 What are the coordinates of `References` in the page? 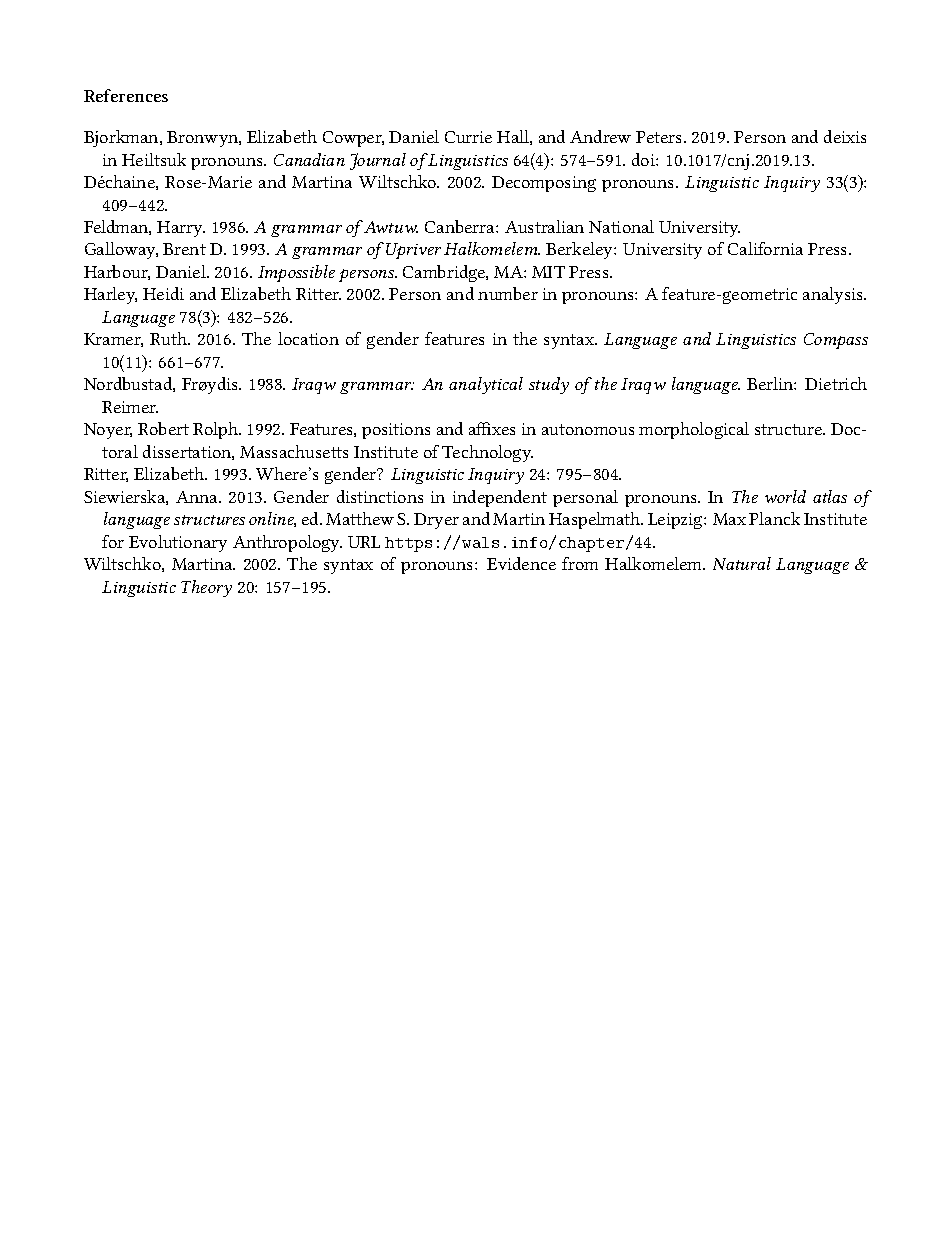 It's located at (126, 95).
